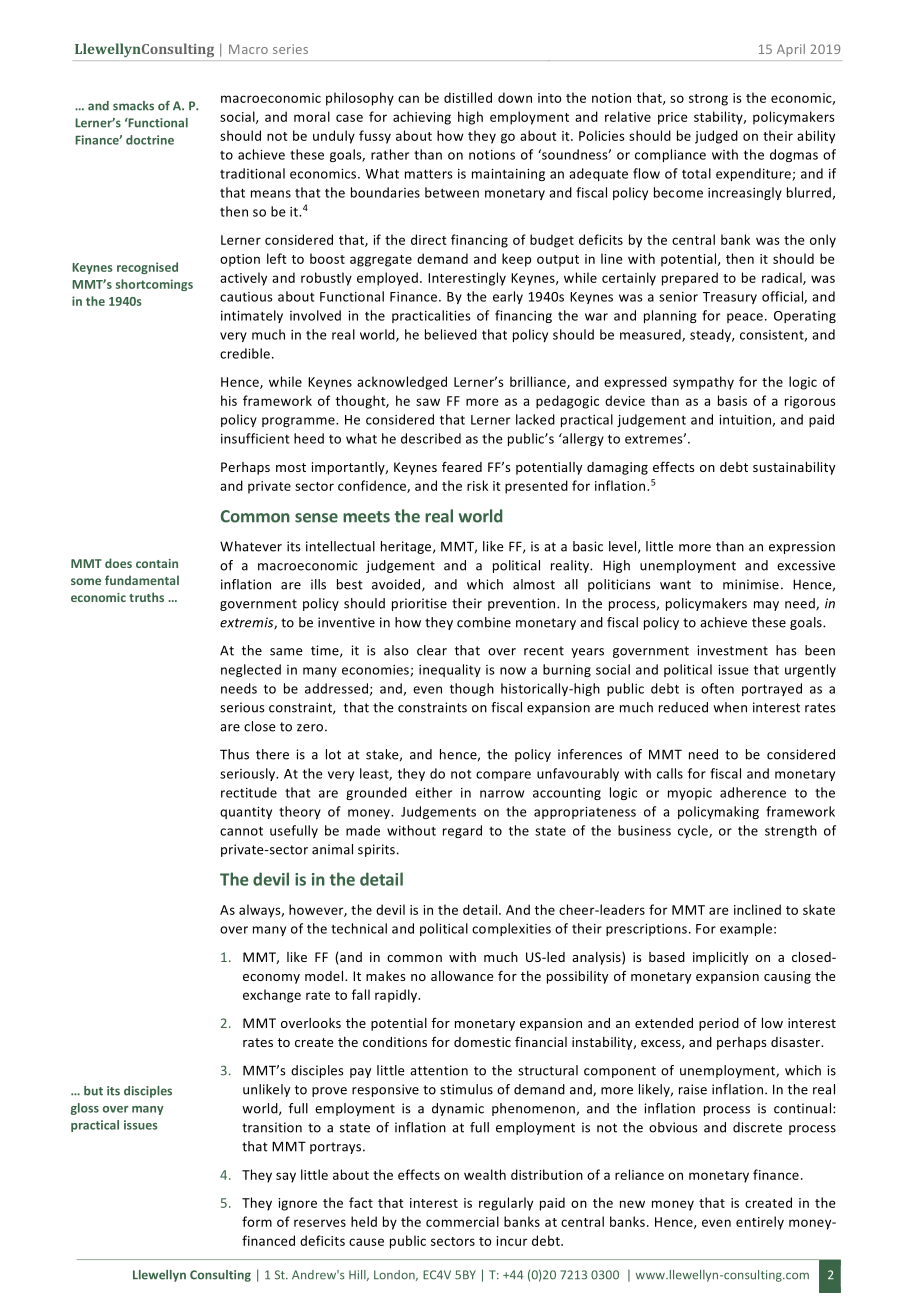 The image size is (924, 1307). I want to click on distilled, so click(468, 97).
